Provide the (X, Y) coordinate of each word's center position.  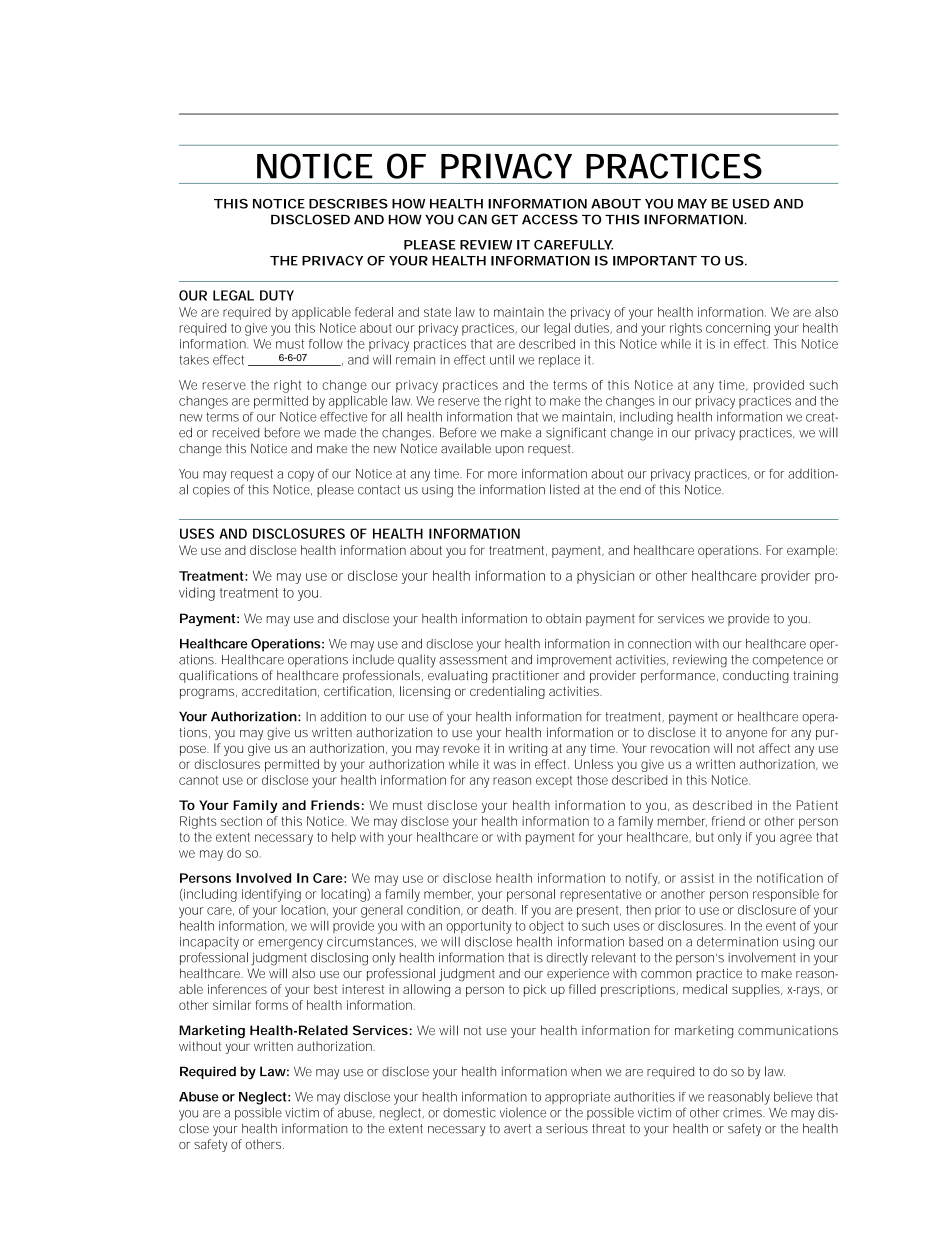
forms (272, 1005)
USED (751, 204)
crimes (744, 1113)
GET (504, 219)
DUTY (277, 295)
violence (523, 1112)
